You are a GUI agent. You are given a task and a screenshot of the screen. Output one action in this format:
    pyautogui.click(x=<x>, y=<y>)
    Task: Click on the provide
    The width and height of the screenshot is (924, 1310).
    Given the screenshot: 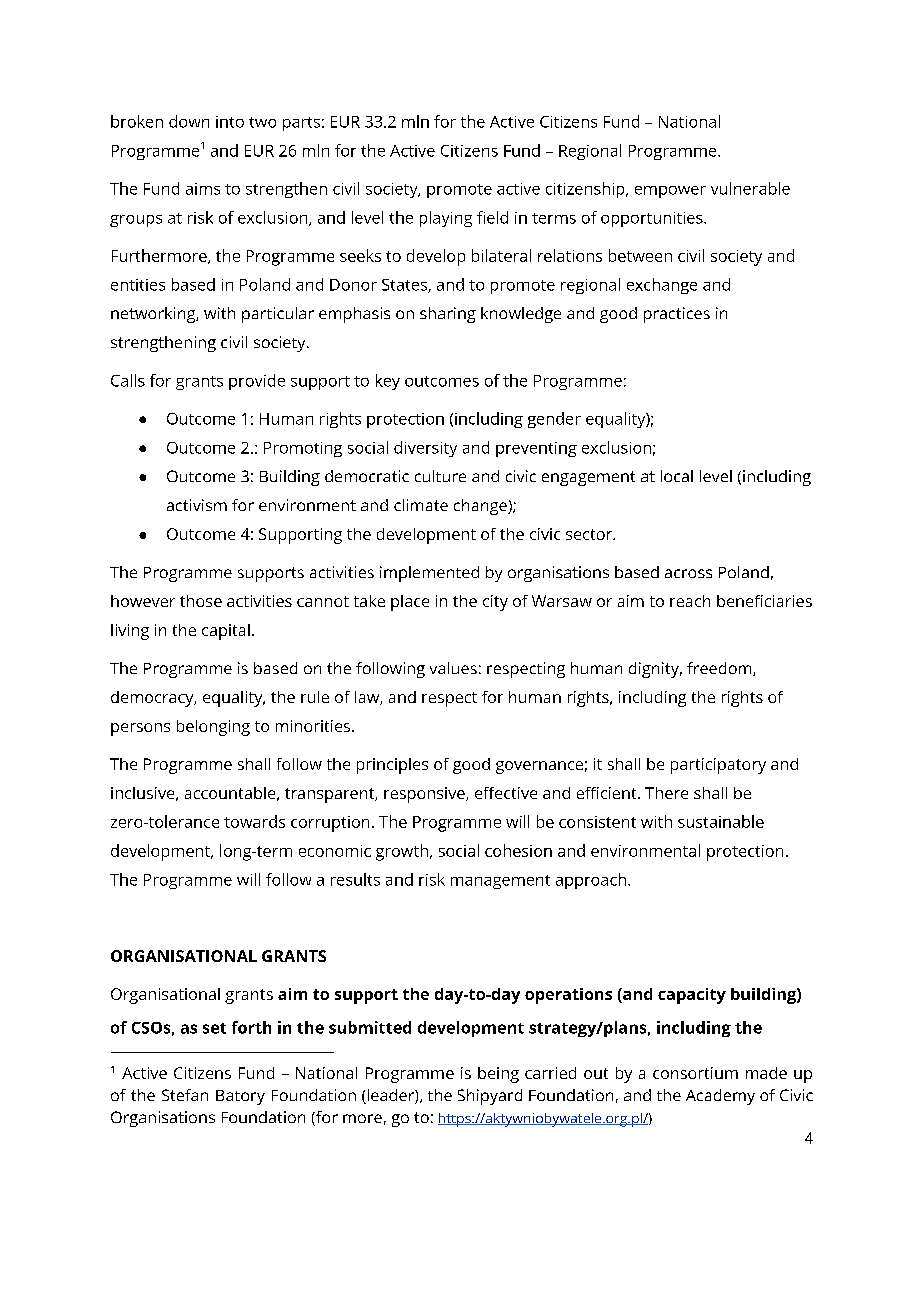 What is the action you would take?
    pyautogui.click(x=257, y=382)
